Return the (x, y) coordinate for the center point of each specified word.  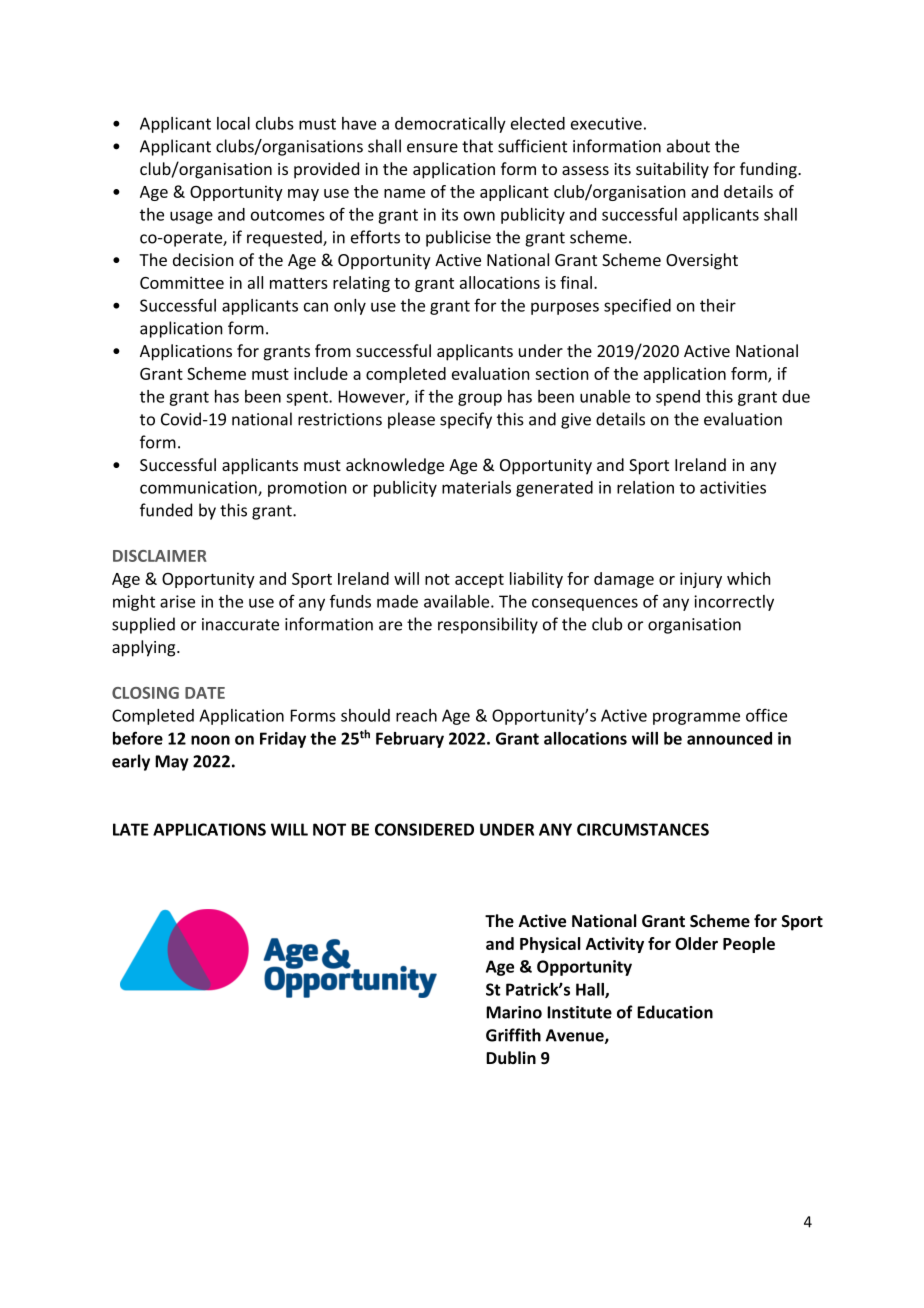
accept (479, 581)
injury (701, 580)
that (477, 146)
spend (678, 398)
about (688, 146)
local (233, 123)
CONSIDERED (424, 829)
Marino (514, 1012)
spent (308, 398)
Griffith (513, 1035)
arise (177, 601)
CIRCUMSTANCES (643, 829)
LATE (131, 829)
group (480, 399)
